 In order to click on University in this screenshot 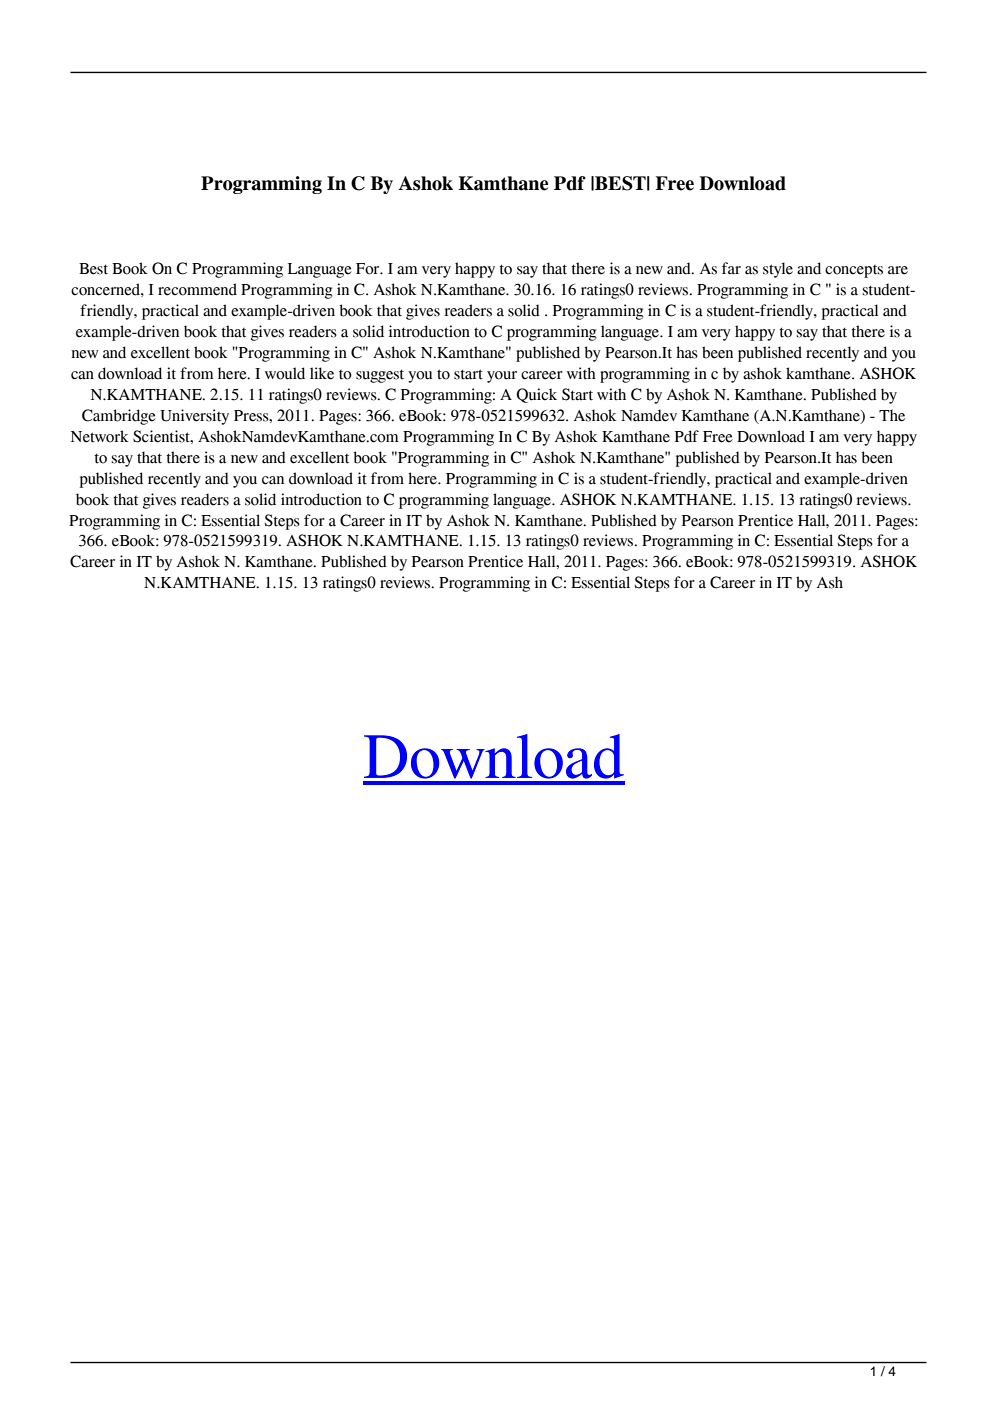, I will do `click(194, 417)`.
